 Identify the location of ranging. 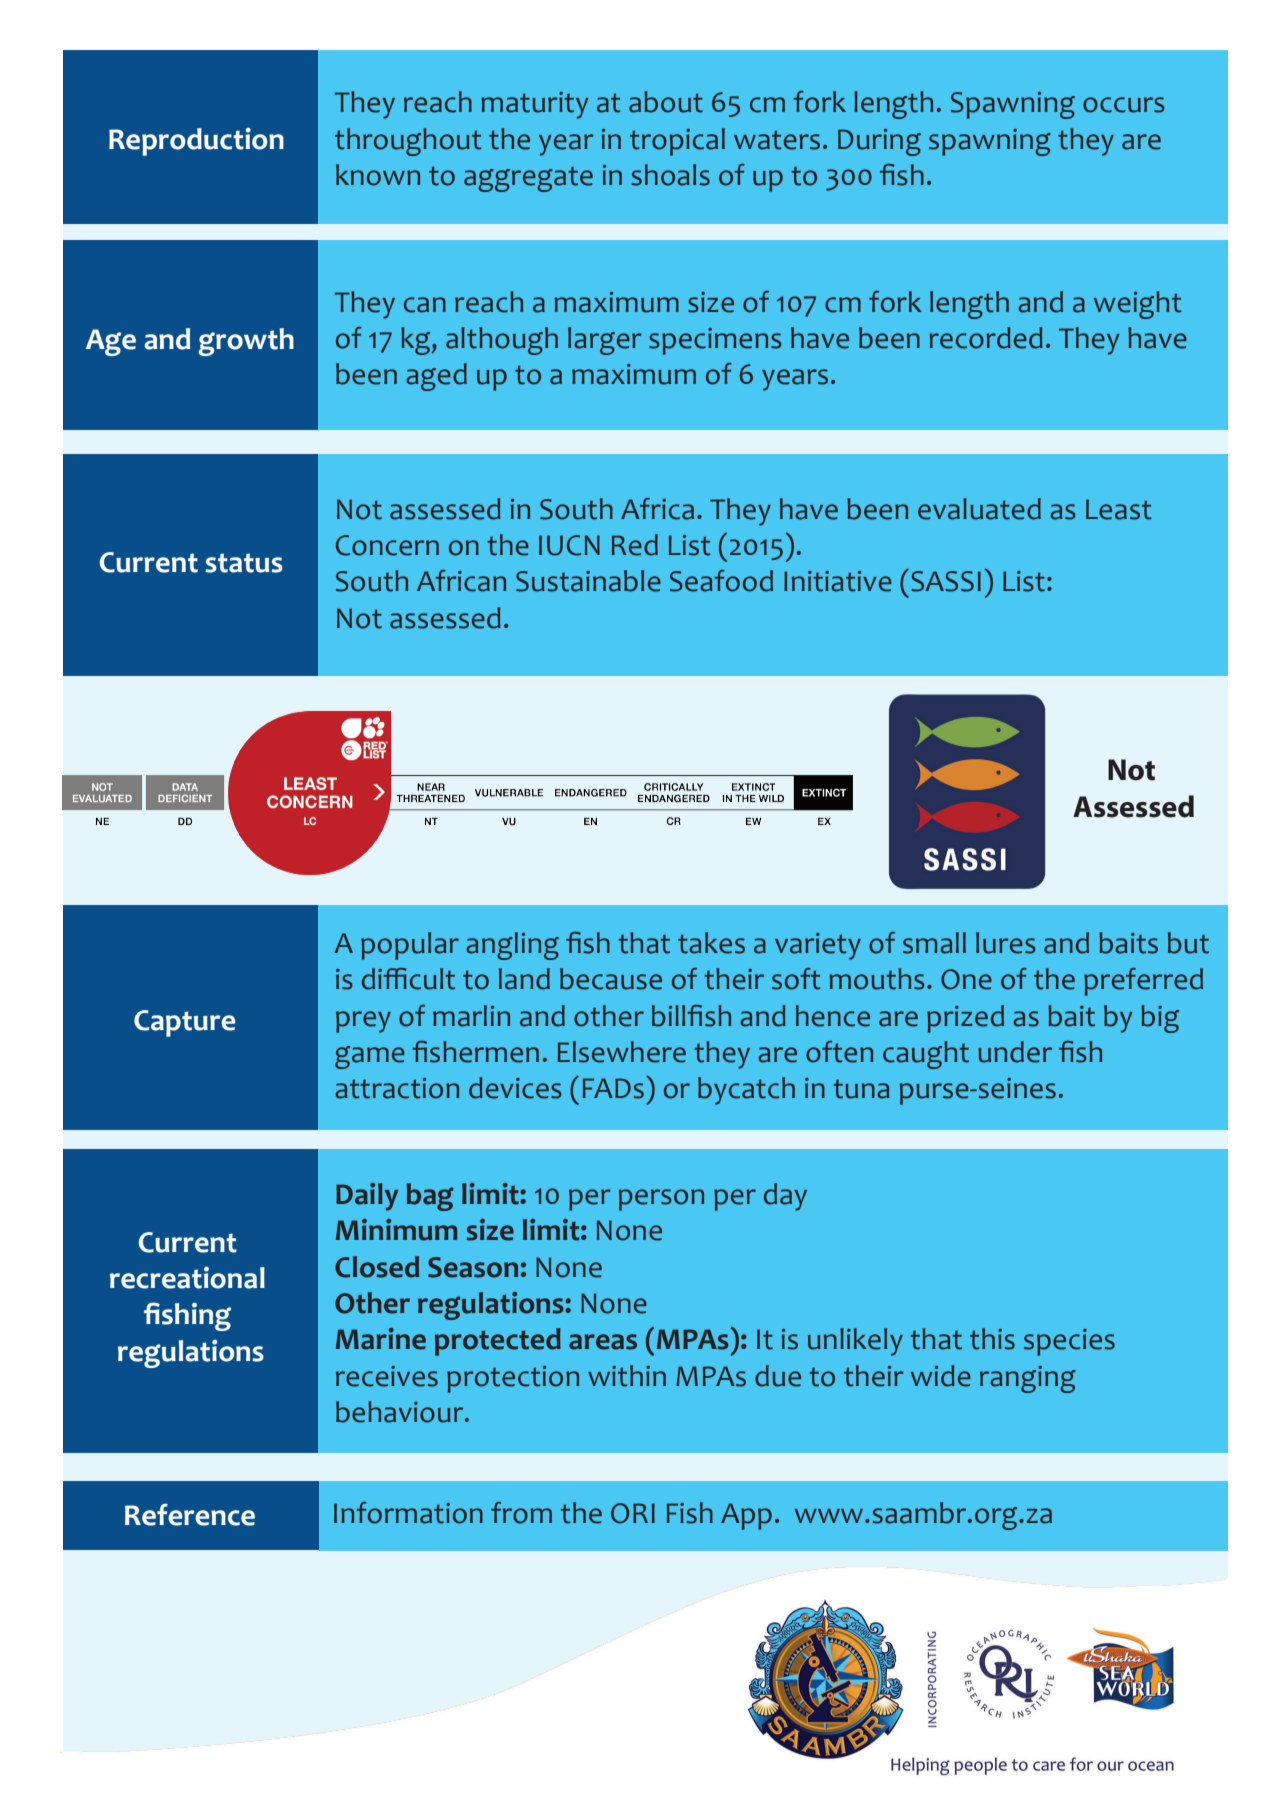
(1028, 1379).
